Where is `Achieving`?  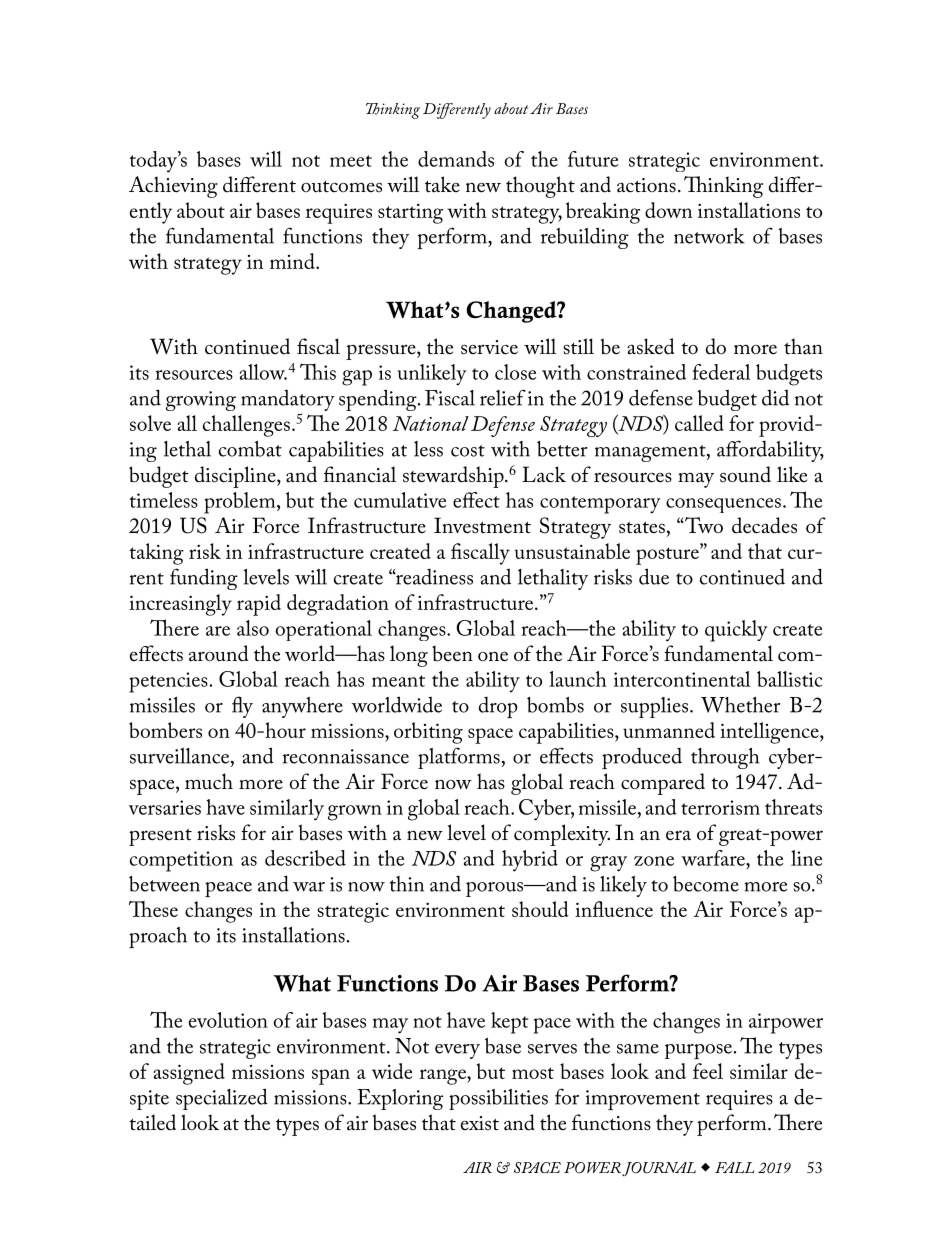
Achieving is located at coordinates (173, 187).
